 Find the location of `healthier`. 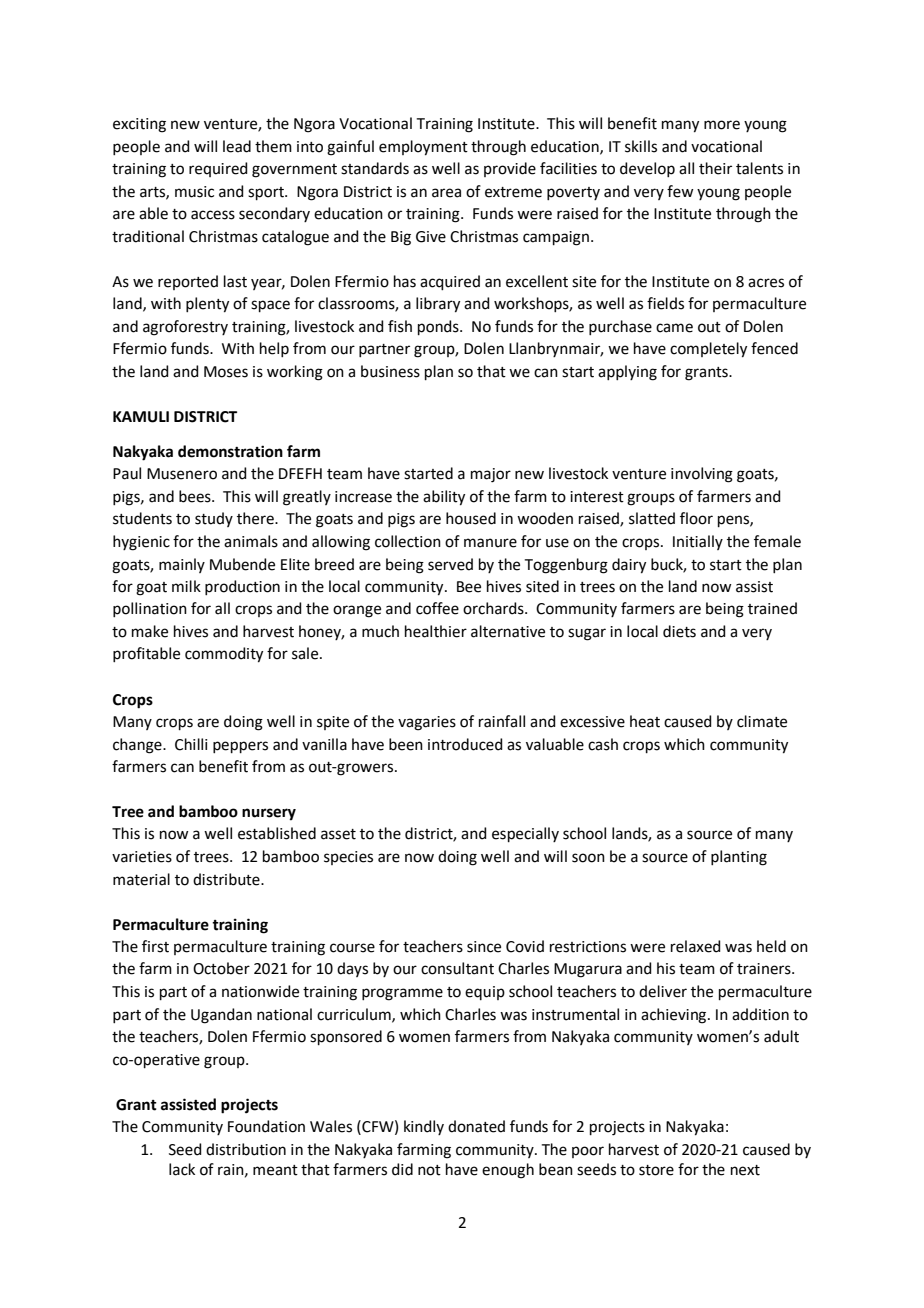

healthier is located at coordinates (436, 631).
